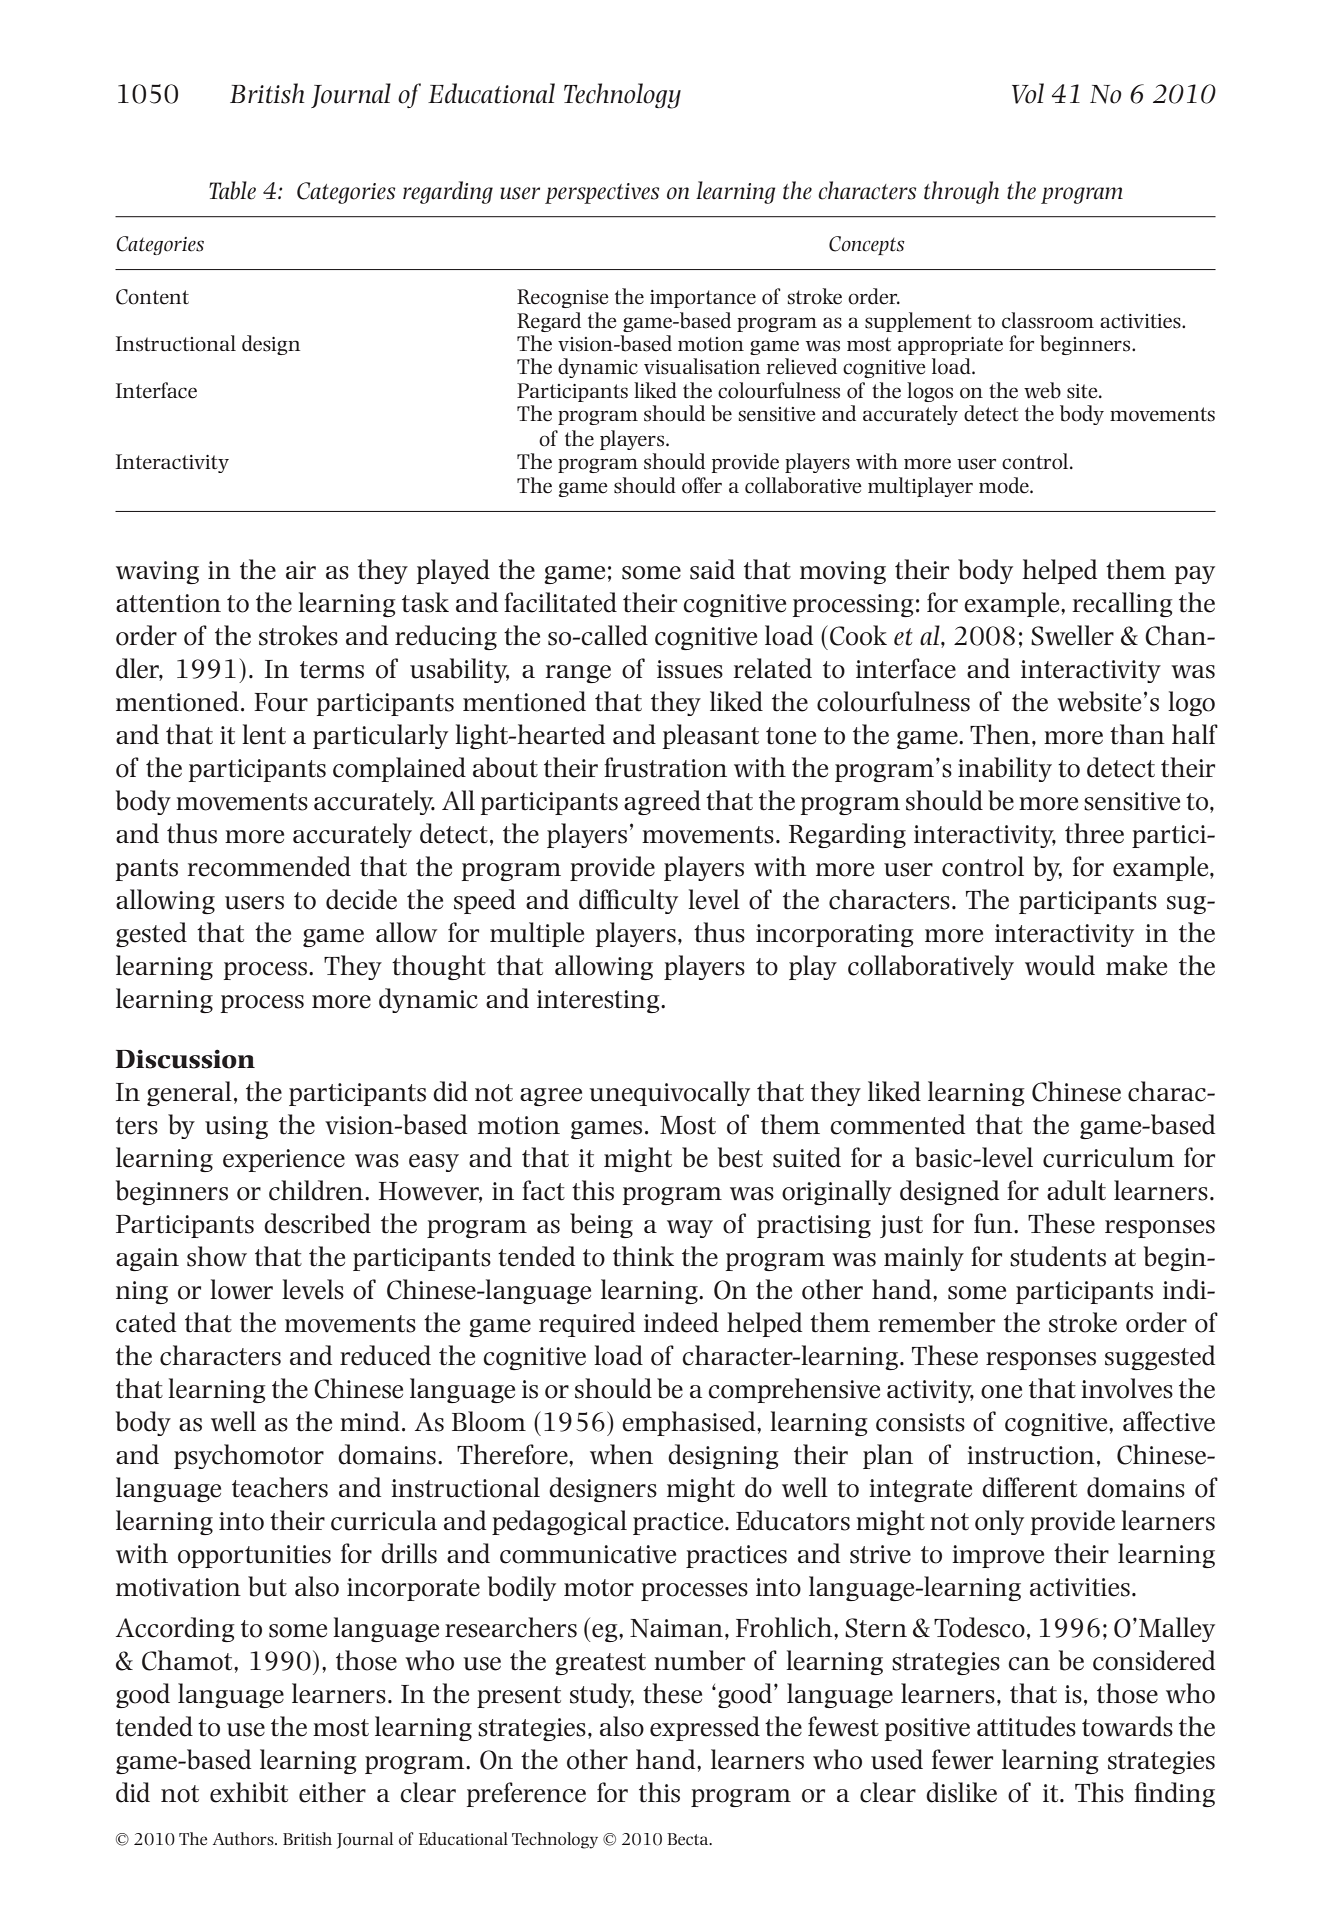  Describe the element at coordinates (232, 190) in the screenshot. I see `Table` at that location.
